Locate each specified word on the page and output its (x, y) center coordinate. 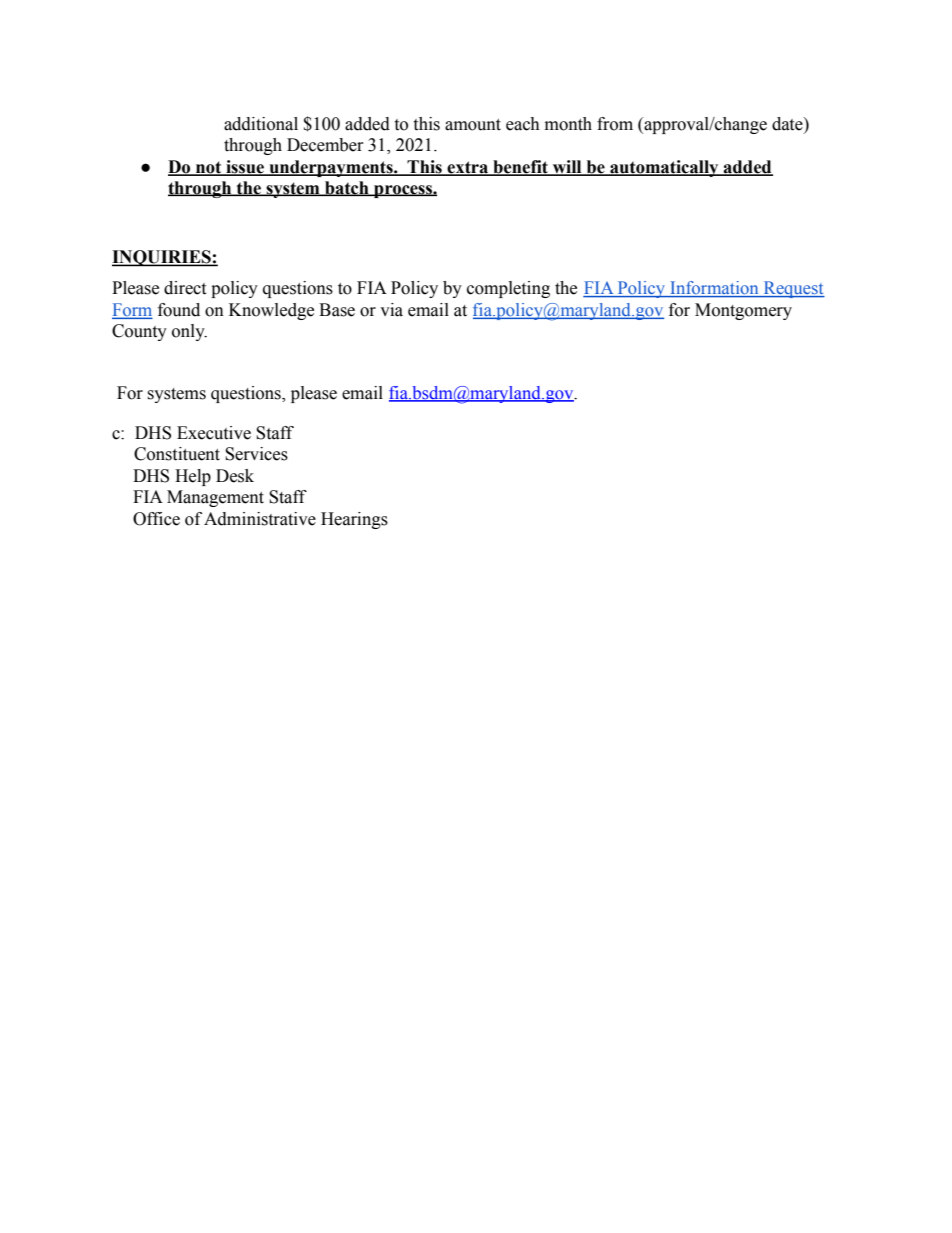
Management (215, 498)
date (788, 124)
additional (261, 124)
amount (473, 125)
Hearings (354, 520)
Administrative (260, 519)
